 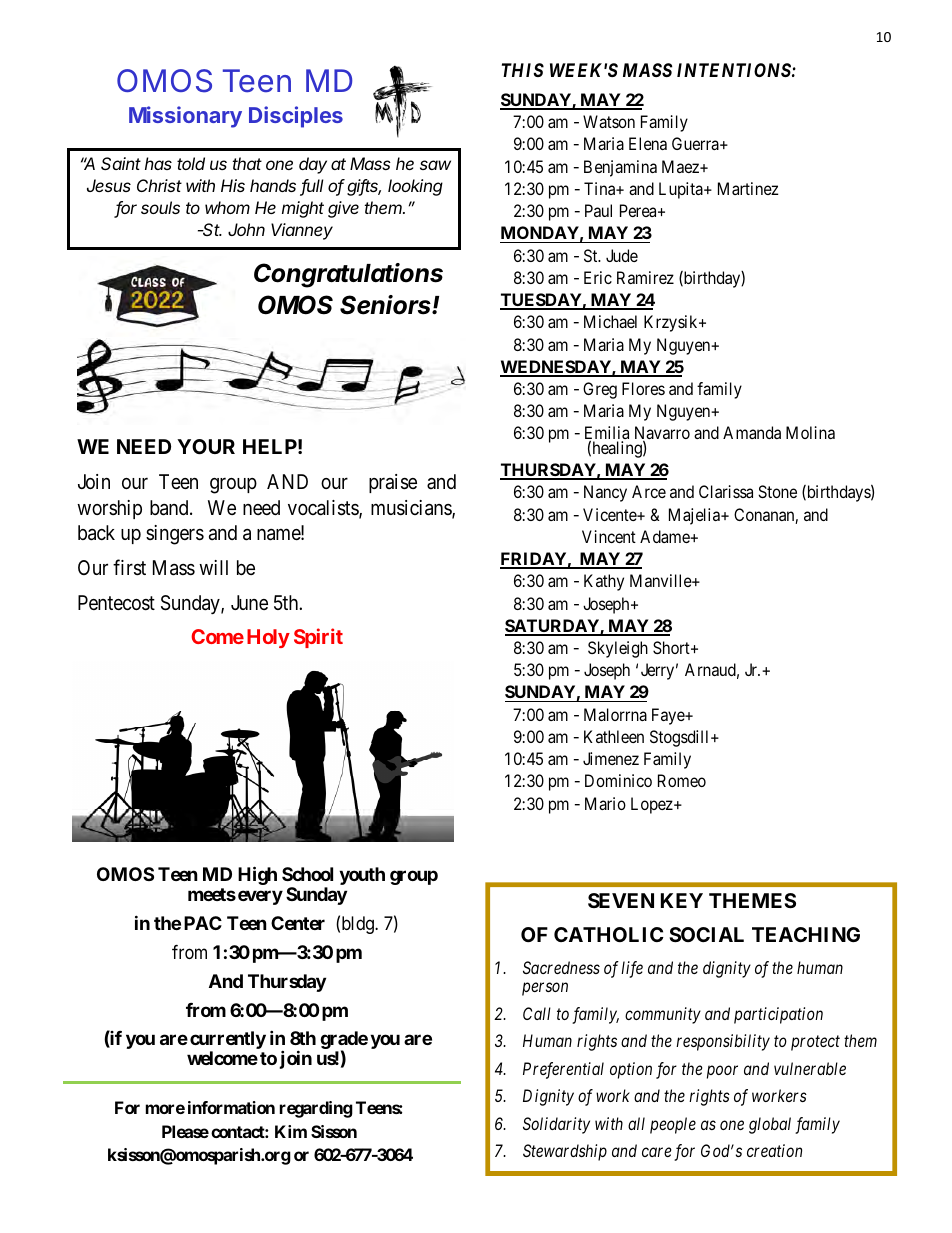 What do you see at coordinates (231, 1107) in the image?
I see `information` at bounding box center [231, 1107].
